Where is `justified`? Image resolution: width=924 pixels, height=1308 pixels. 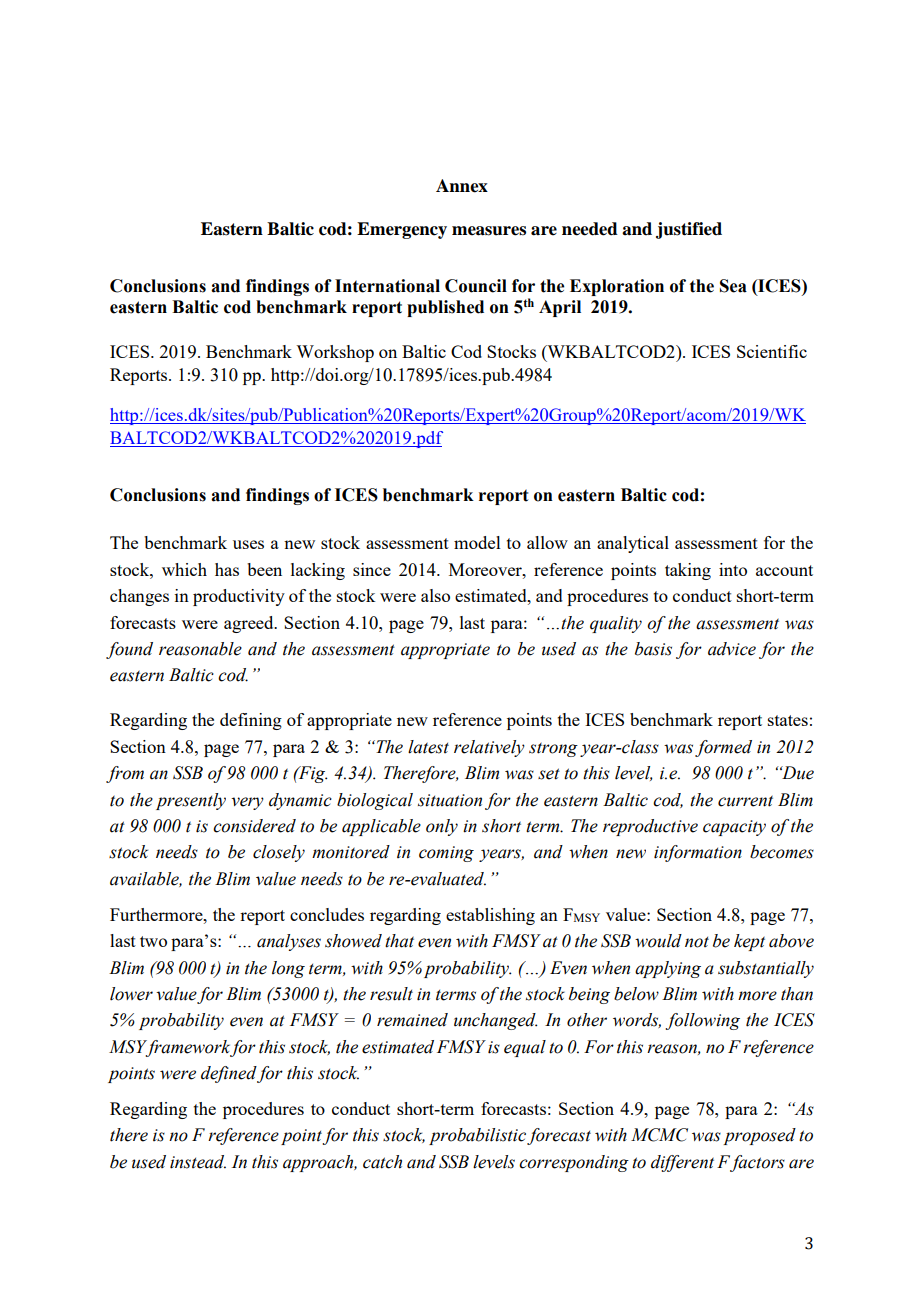 justified is located at coordinates (689, 230).
